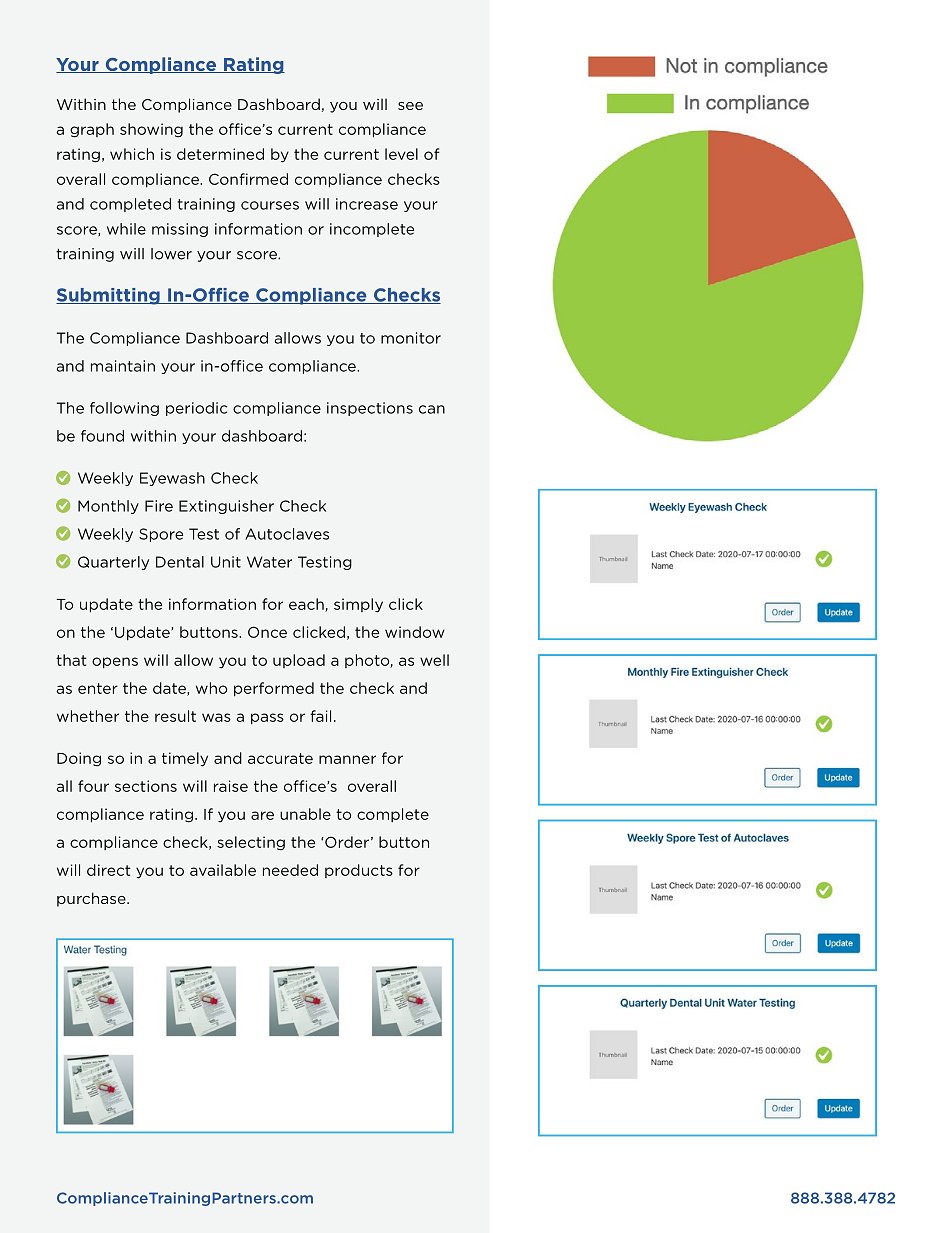  What do you see at coordinates (401, 154) in the screenshot?
I see `level` at bounding box center [401, 154].
